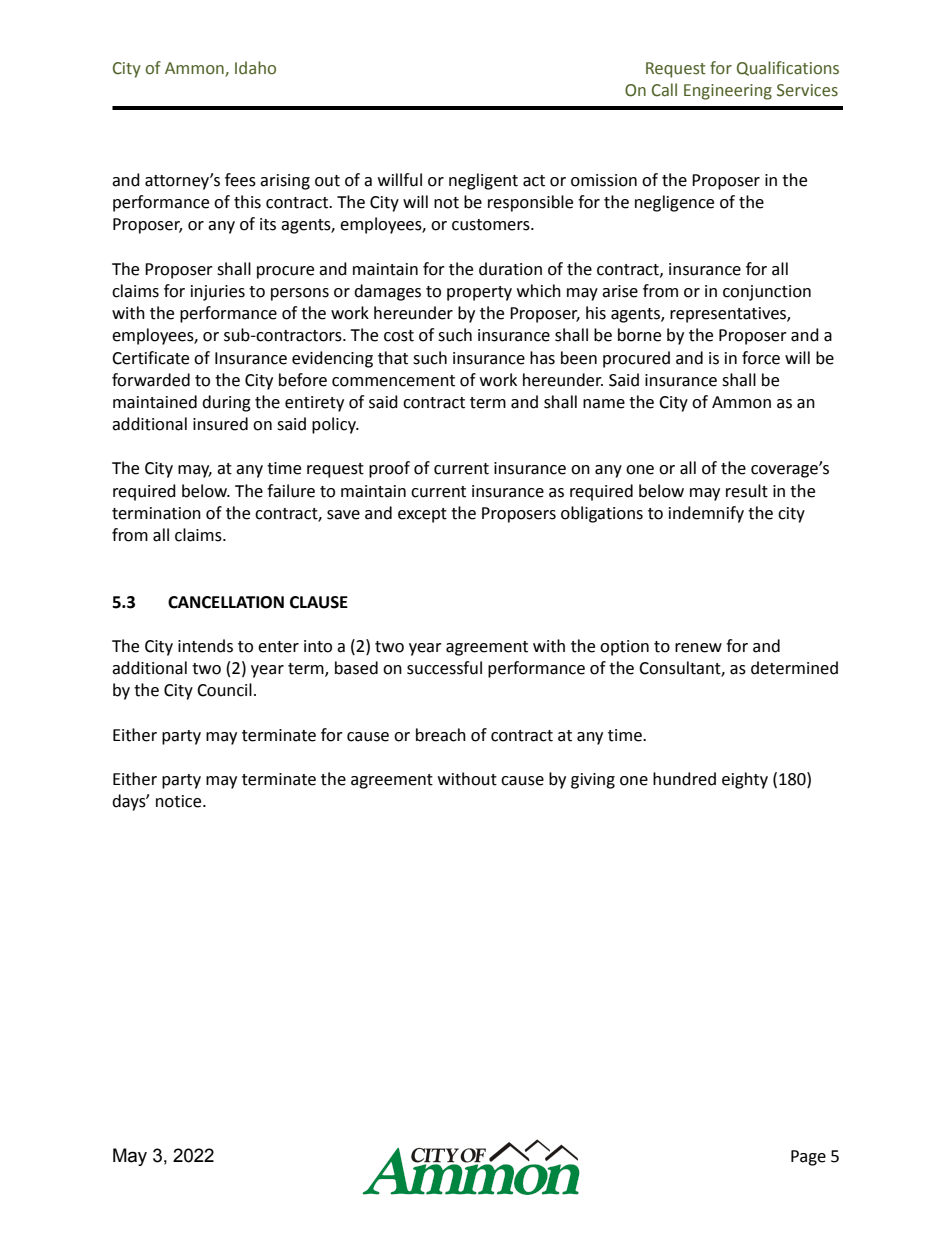 This image has height=1233, width=952. Describe the element at coordinates (728, 92) in the image. I see `Engineering` at that location.
